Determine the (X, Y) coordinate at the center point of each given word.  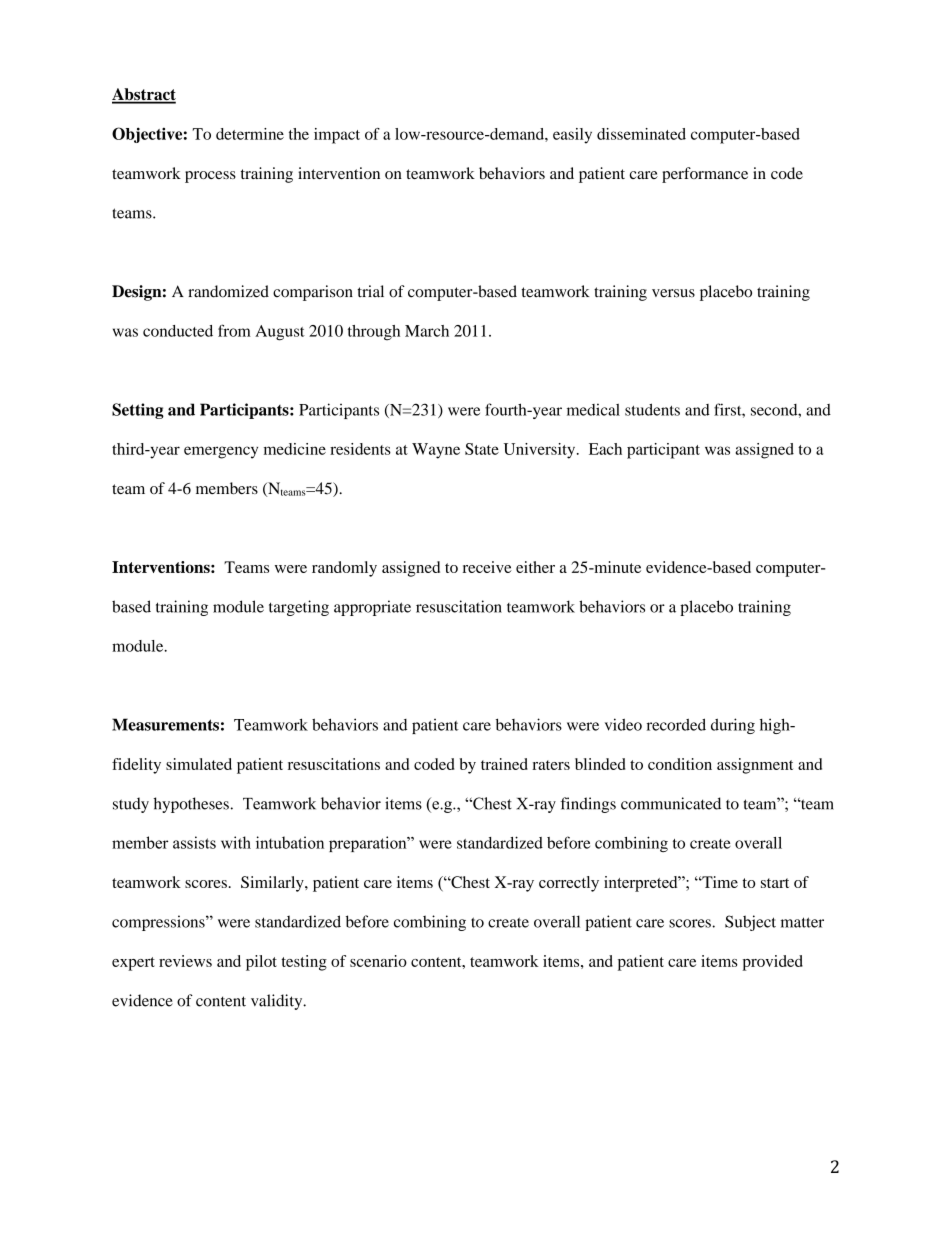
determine (250, 134)
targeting (299, 608)
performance (705, 175)
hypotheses (191, 805)
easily (572, 136)
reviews (185, 961)
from (234, 330)
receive (487, 567)
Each (605, 449)
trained (504, 764)
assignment (755, 766)
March (427, 331)
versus (673, 293)
